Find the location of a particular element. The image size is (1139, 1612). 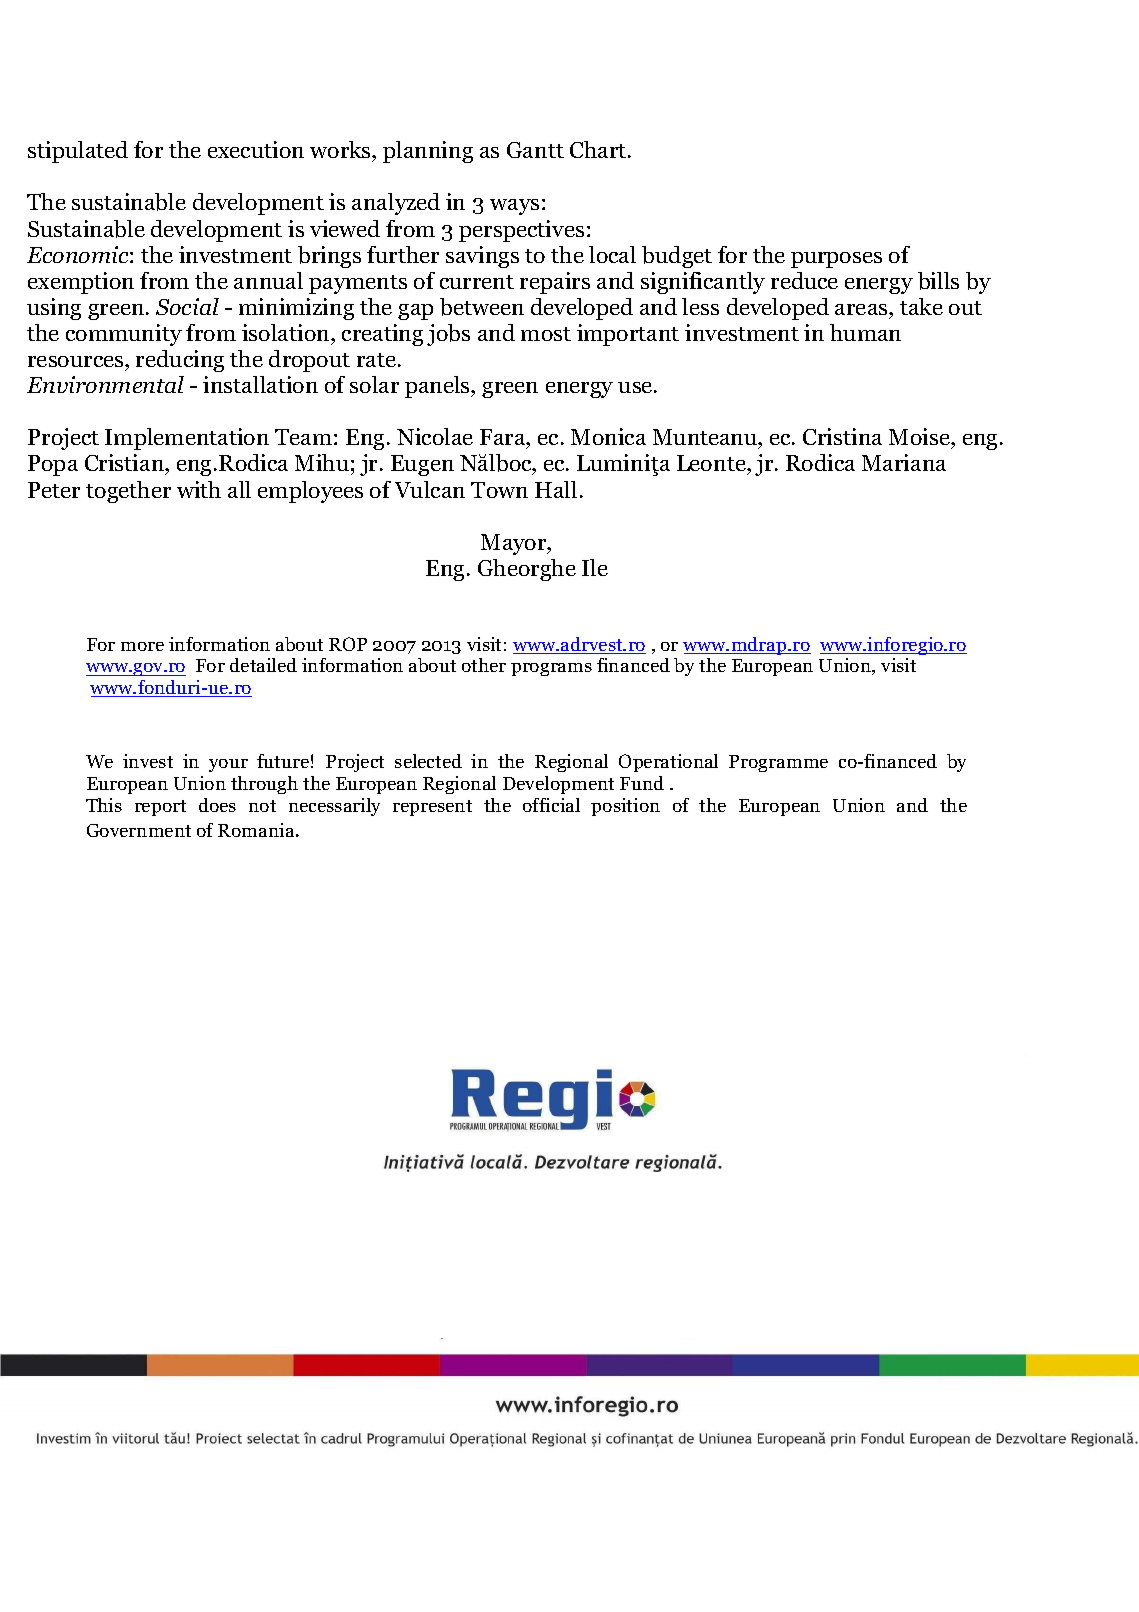

Gantt is located at coordinates (535, 150).
